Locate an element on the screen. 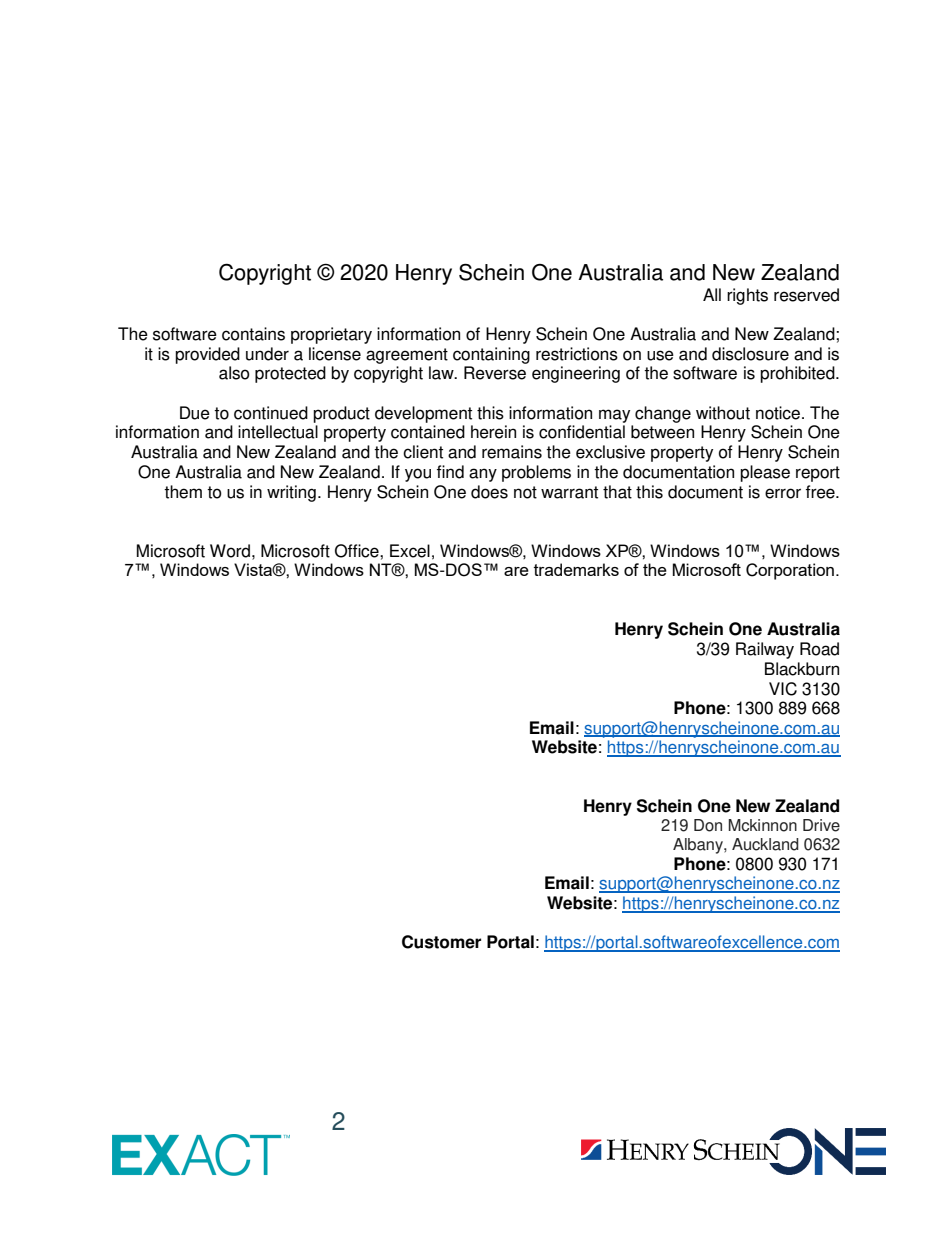  error is located at coordinates (783, 493).
